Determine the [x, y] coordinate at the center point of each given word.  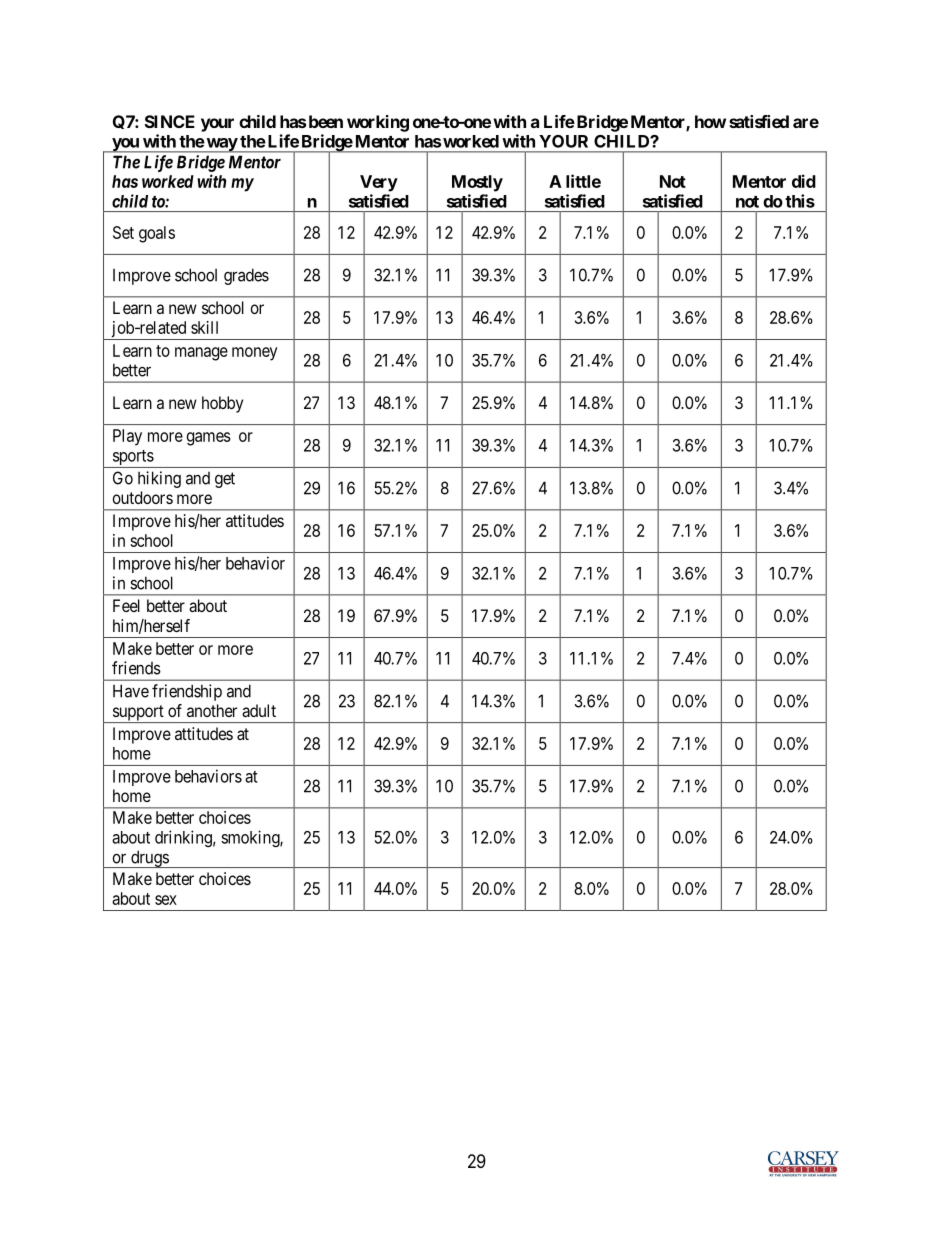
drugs [149, 859]
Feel [126, 605]
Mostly [477, 183]
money [255, 354]
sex [166, 900]
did [804, 181]
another [212, 710]
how [710, 121]
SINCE [170, 121]
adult [259, 710]
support [138, 714]
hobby [222, 404]
